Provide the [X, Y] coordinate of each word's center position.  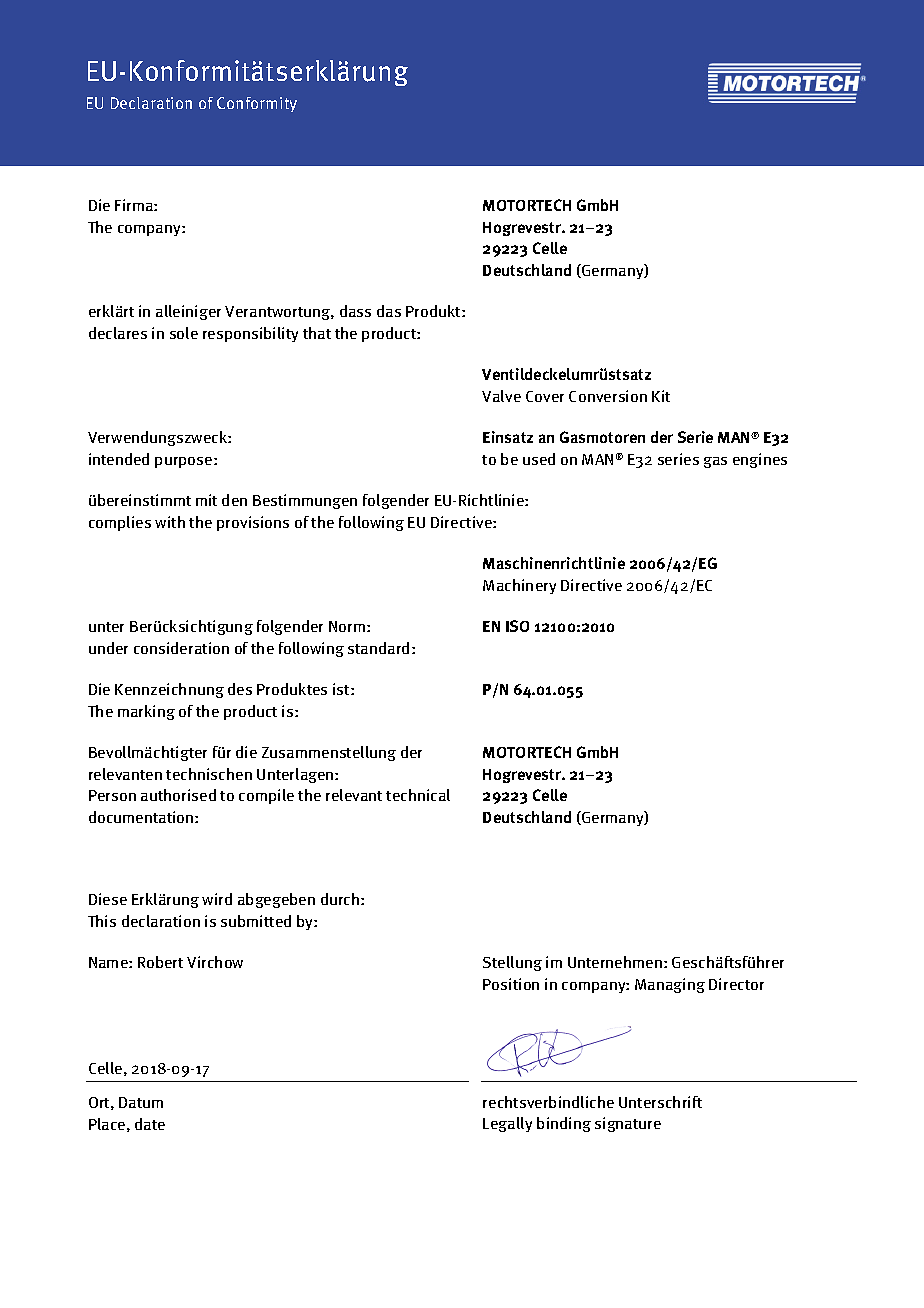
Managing [670, 985]
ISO [517, 626]
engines [760, 460]
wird [217, 899]
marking [146, 712]
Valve [501, 396]
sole [184, 333]
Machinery [519, 586]
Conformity [257, 104]
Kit [661, 396]
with [170, 522]
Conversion [608, 396]
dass [355, 311]
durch [341, 899]
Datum [141, 1102]
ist [342, 689]
